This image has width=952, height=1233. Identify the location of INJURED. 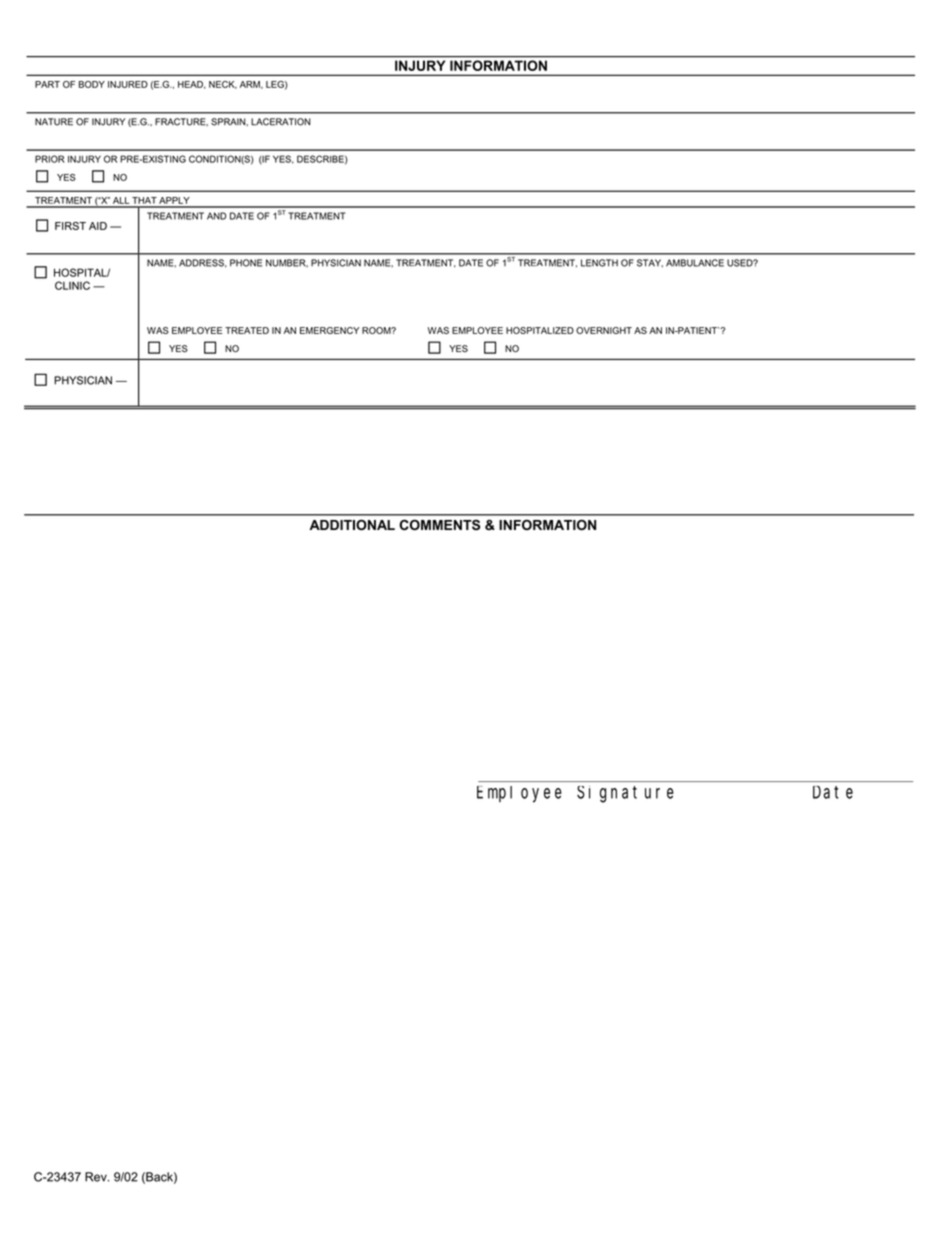
(128, 84).
